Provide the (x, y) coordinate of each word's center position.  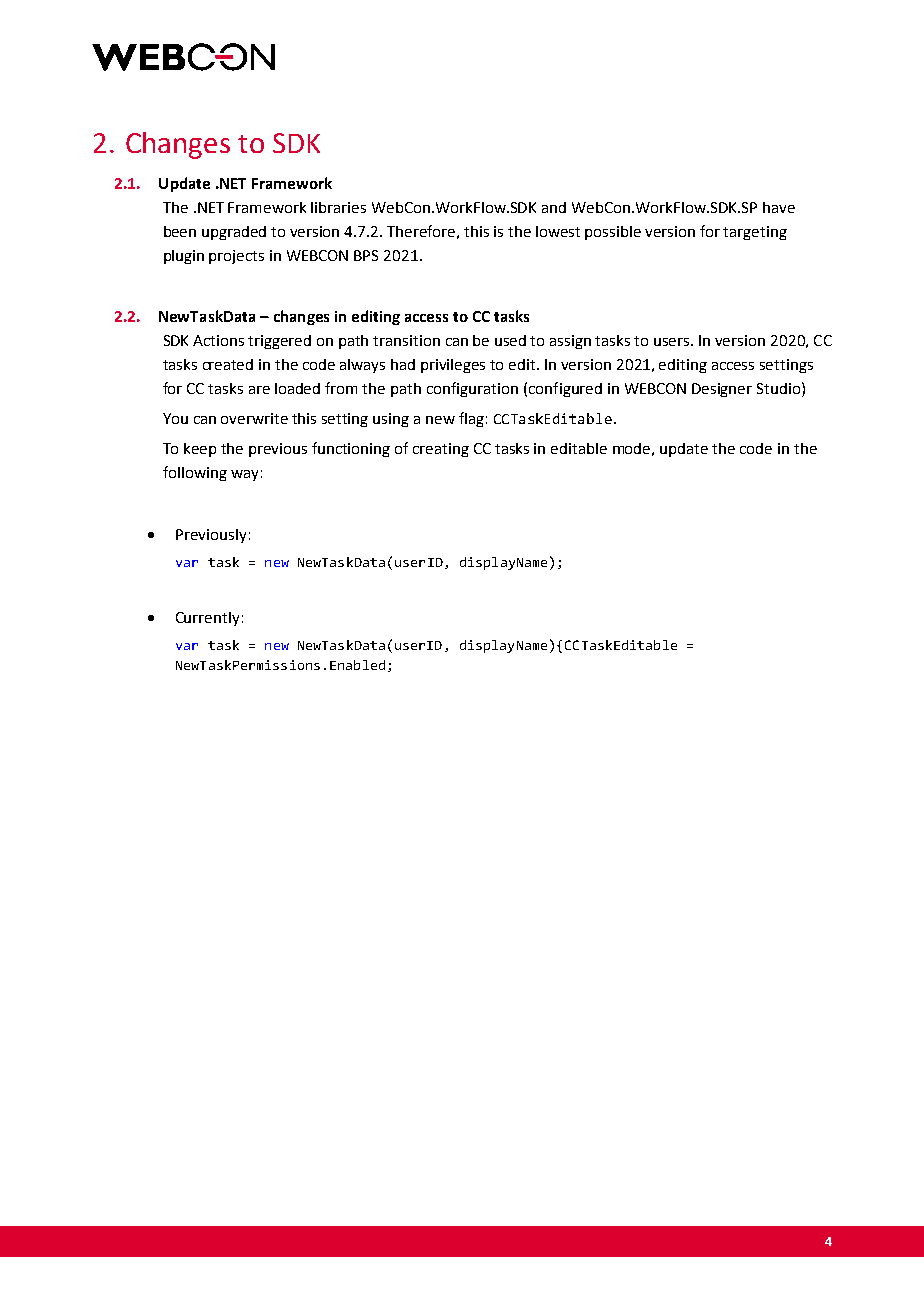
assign (570, 342)
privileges (453, 366)
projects (236, 257)
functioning (351, 449)
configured (565, 389)
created (228, 364)
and (554, 207)
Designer (722, 390)
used (510, 340)
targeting (755, 233)
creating (441, 450)
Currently (207, 619)
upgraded (234, 233)
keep (200, 450)
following (195, 473)
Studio (780, 388)
